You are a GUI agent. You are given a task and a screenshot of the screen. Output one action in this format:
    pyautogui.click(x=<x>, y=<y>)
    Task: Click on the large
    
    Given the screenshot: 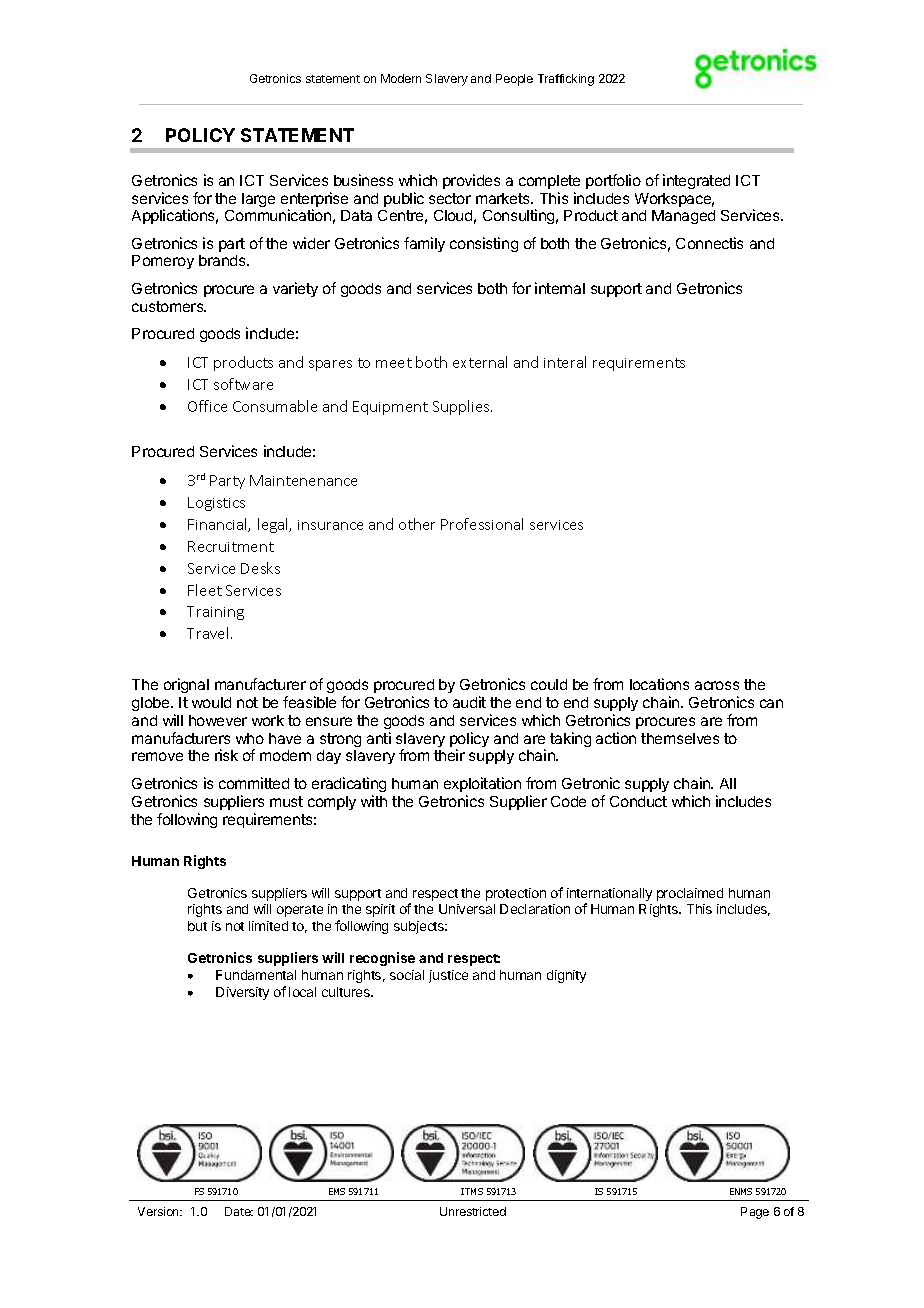 What is the action you would take?
    pyautogui.click(x=258, y=200)
